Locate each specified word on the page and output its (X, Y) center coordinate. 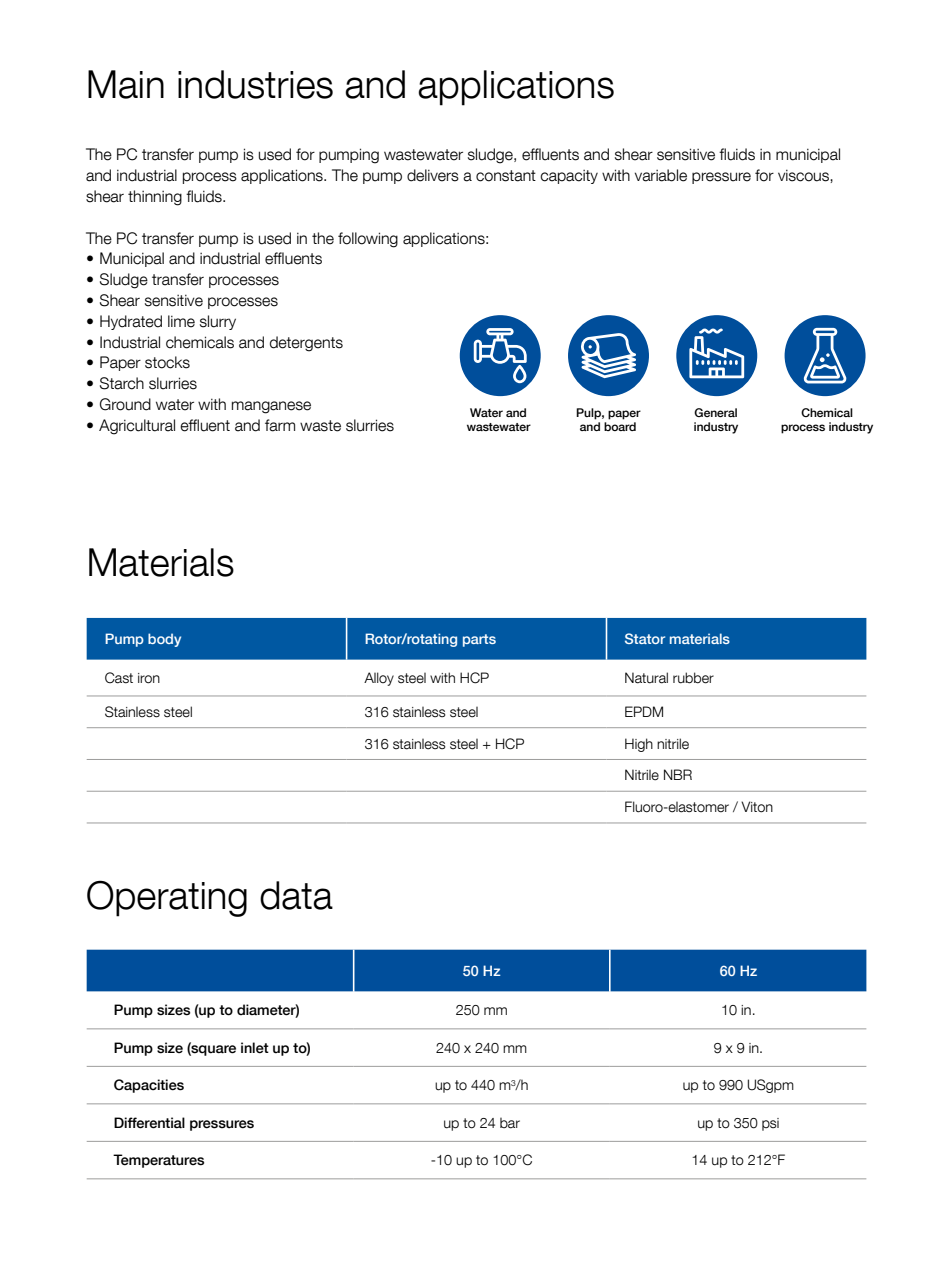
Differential (149, 1123)
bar (510, 1123)
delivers (433, 175)
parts (479, 640)
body (164, 640)
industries (255, 84)
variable (661, 175)
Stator (645, 638)
